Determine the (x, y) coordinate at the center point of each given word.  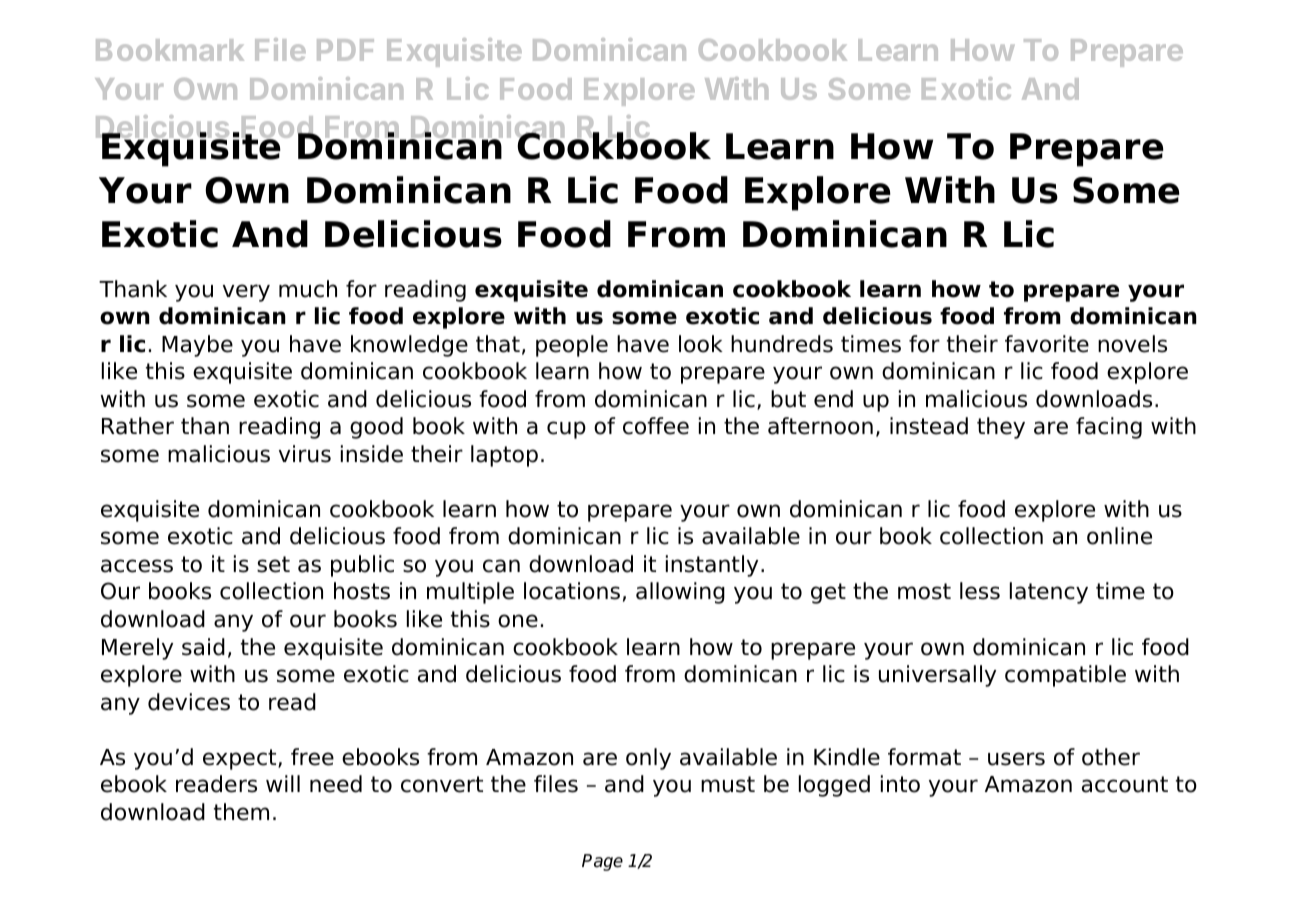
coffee (656, 426)
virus (305, 454)
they (1001, 428)
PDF (345, 50)
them (241, 812)
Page (602, 862)
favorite (1047, 344)
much (308, 289)
